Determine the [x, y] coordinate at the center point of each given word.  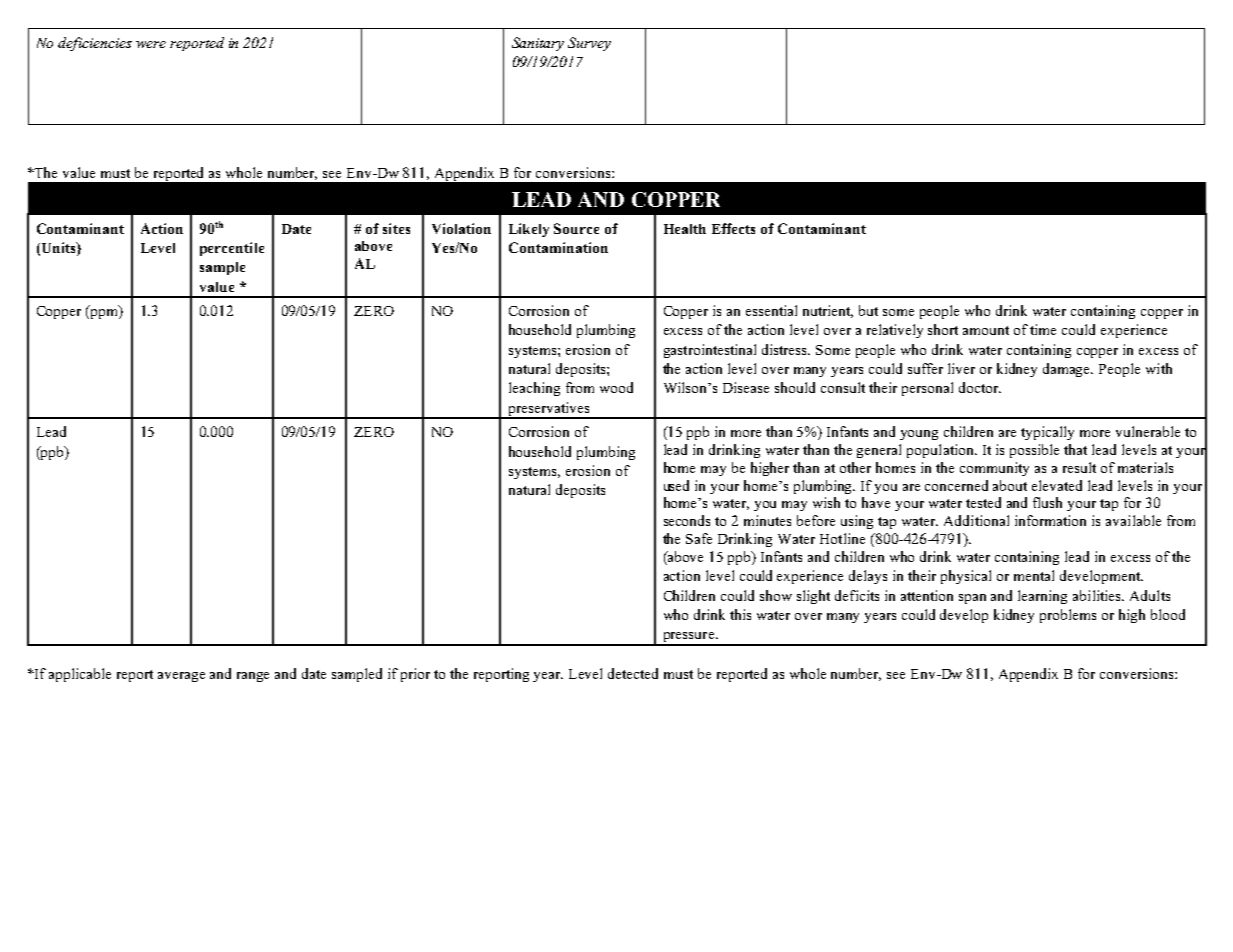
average [181, 677]
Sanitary [538, 44]
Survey [589, 44]
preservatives [549, 410]
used [676, 485]
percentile [232, 249]
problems [1068, 616]
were [151, 44]
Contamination [558, 247]
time [1043, 329]
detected [633, 673]
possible [1034, 451]
